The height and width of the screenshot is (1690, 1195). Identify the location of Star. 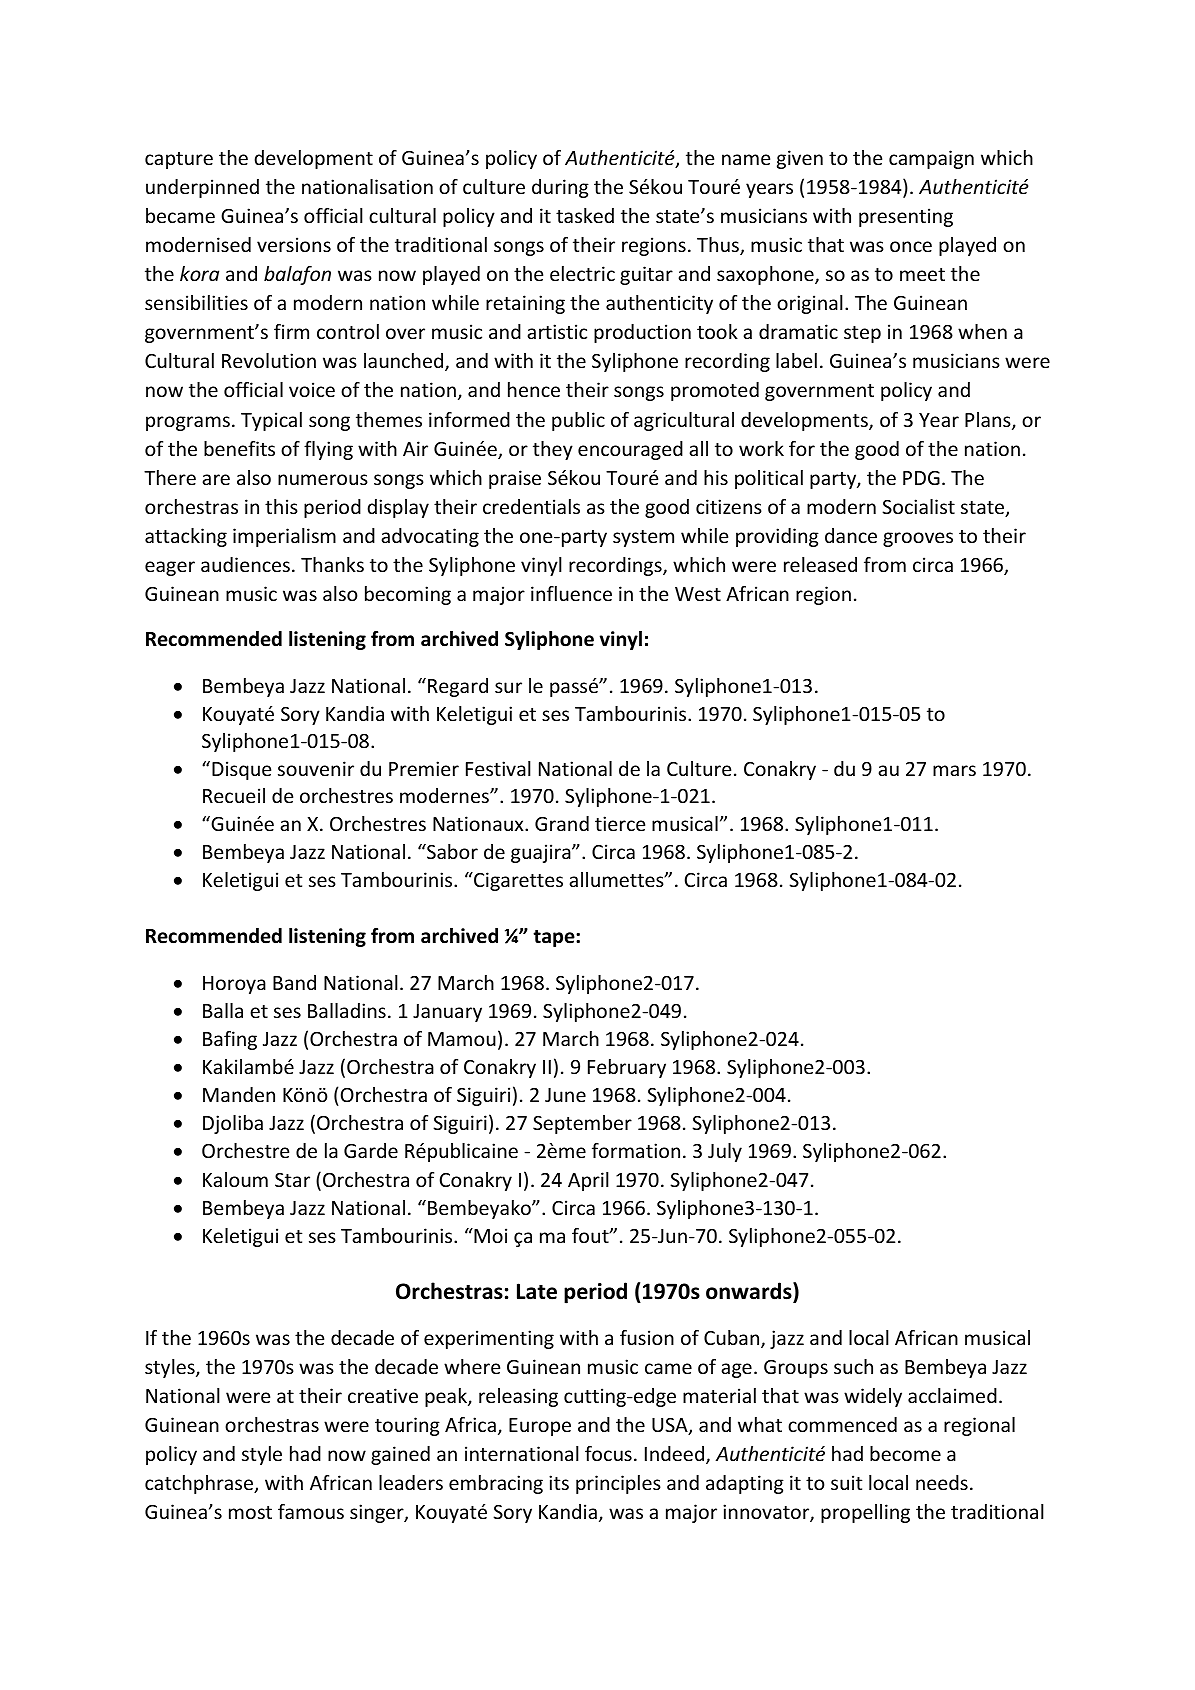
(292, 1180).
